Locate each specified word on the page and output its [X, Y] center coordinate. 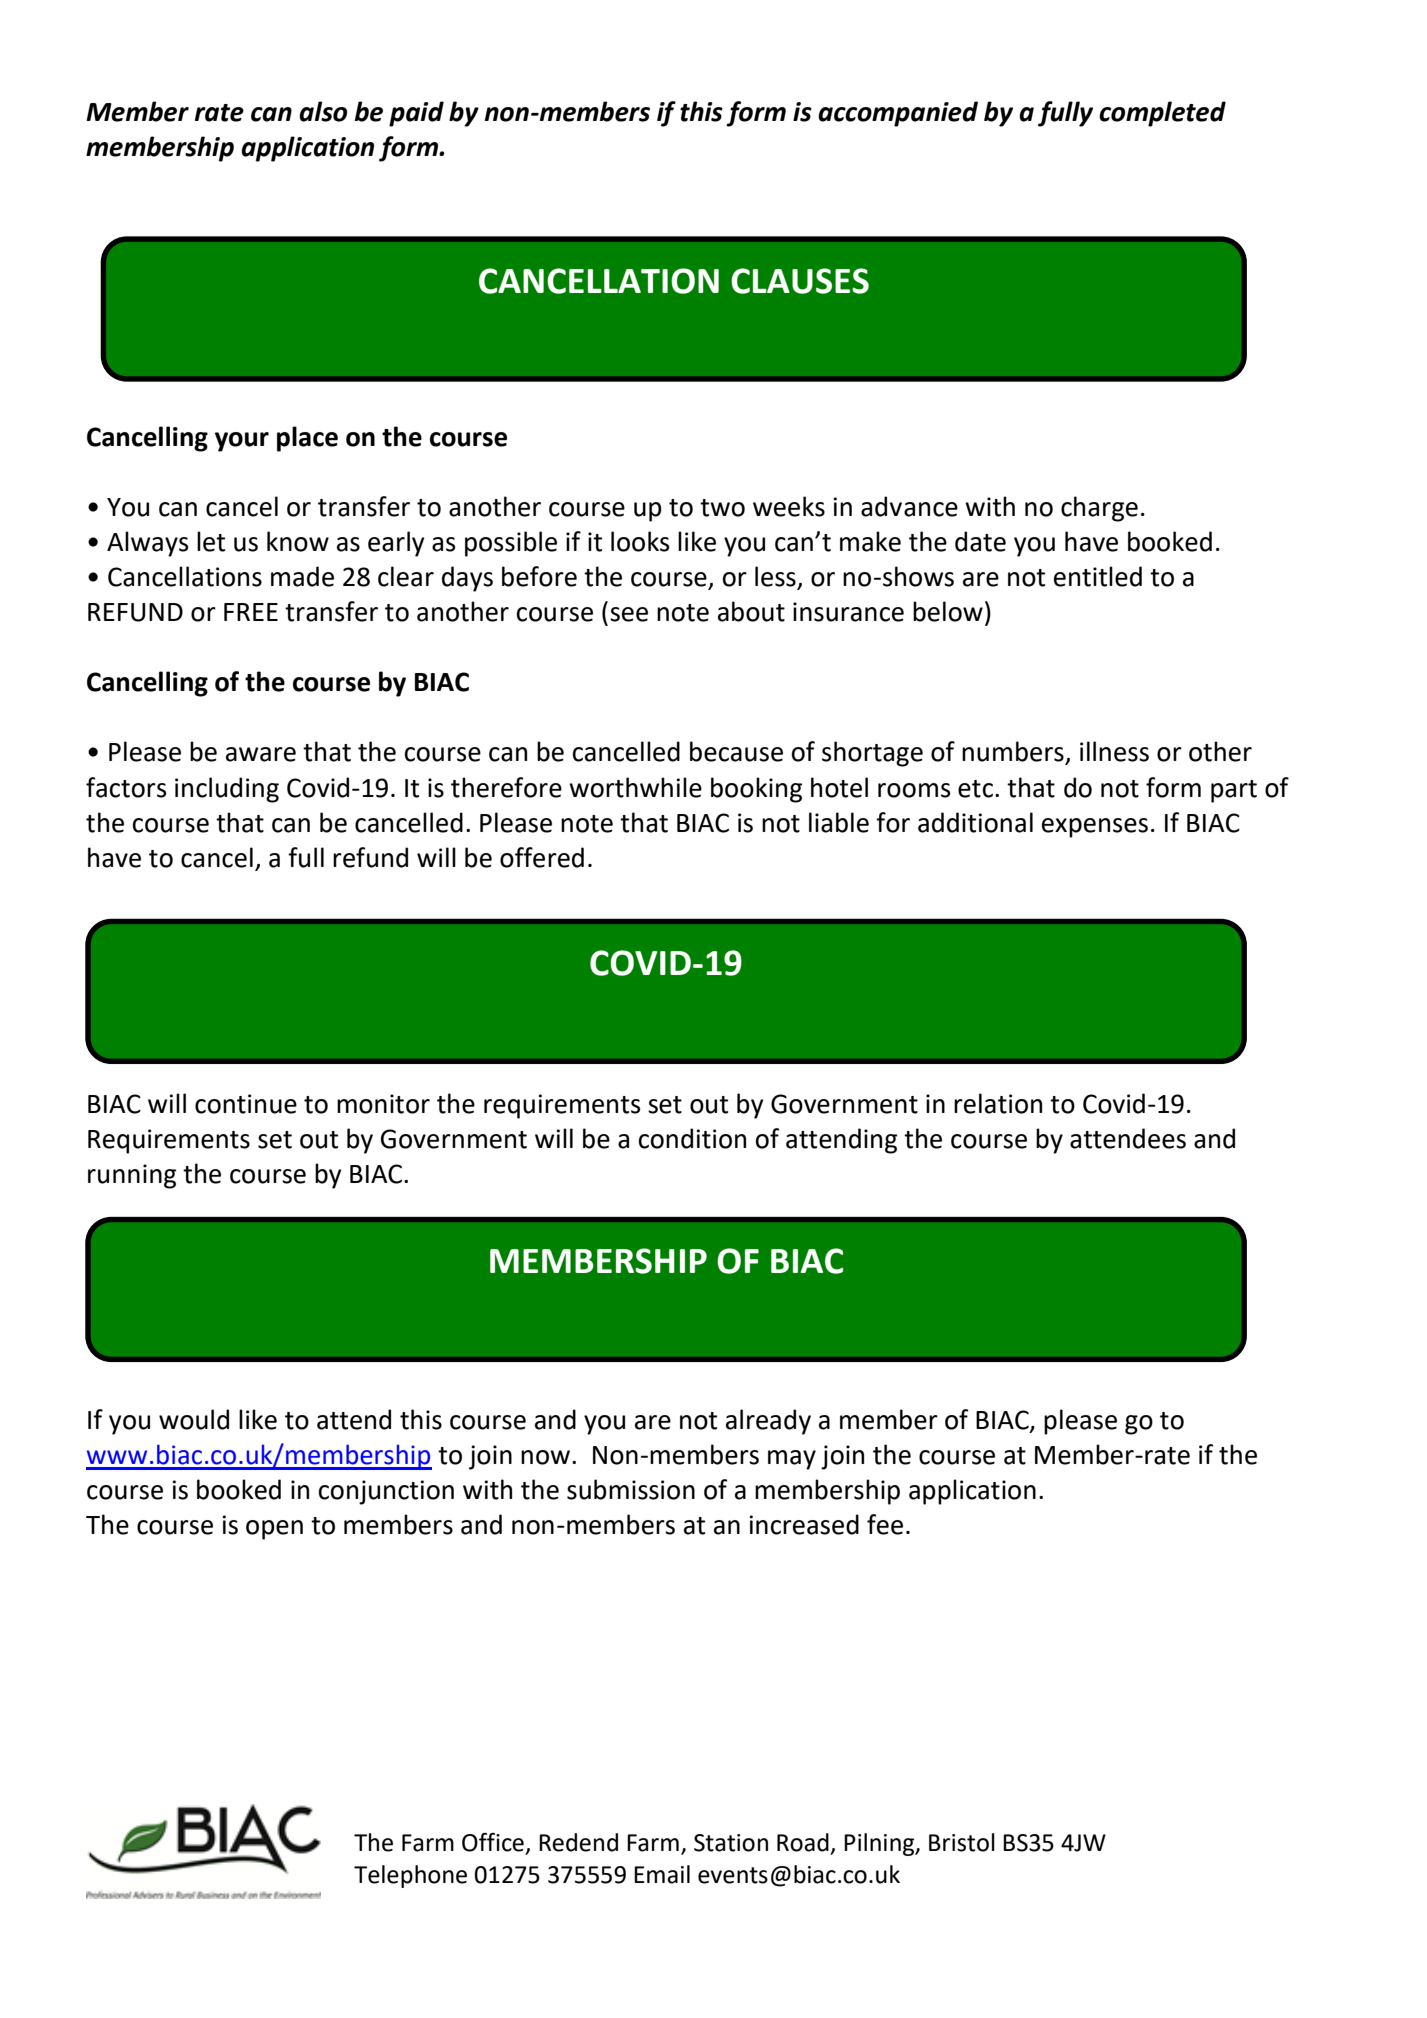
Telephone [410, 1876]
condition [692, 1138]
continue [246, 1104]
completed [1162, 114]
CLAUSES [800, 281]
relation [998, 1103]
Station [731, 1843]
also [323, 111]
